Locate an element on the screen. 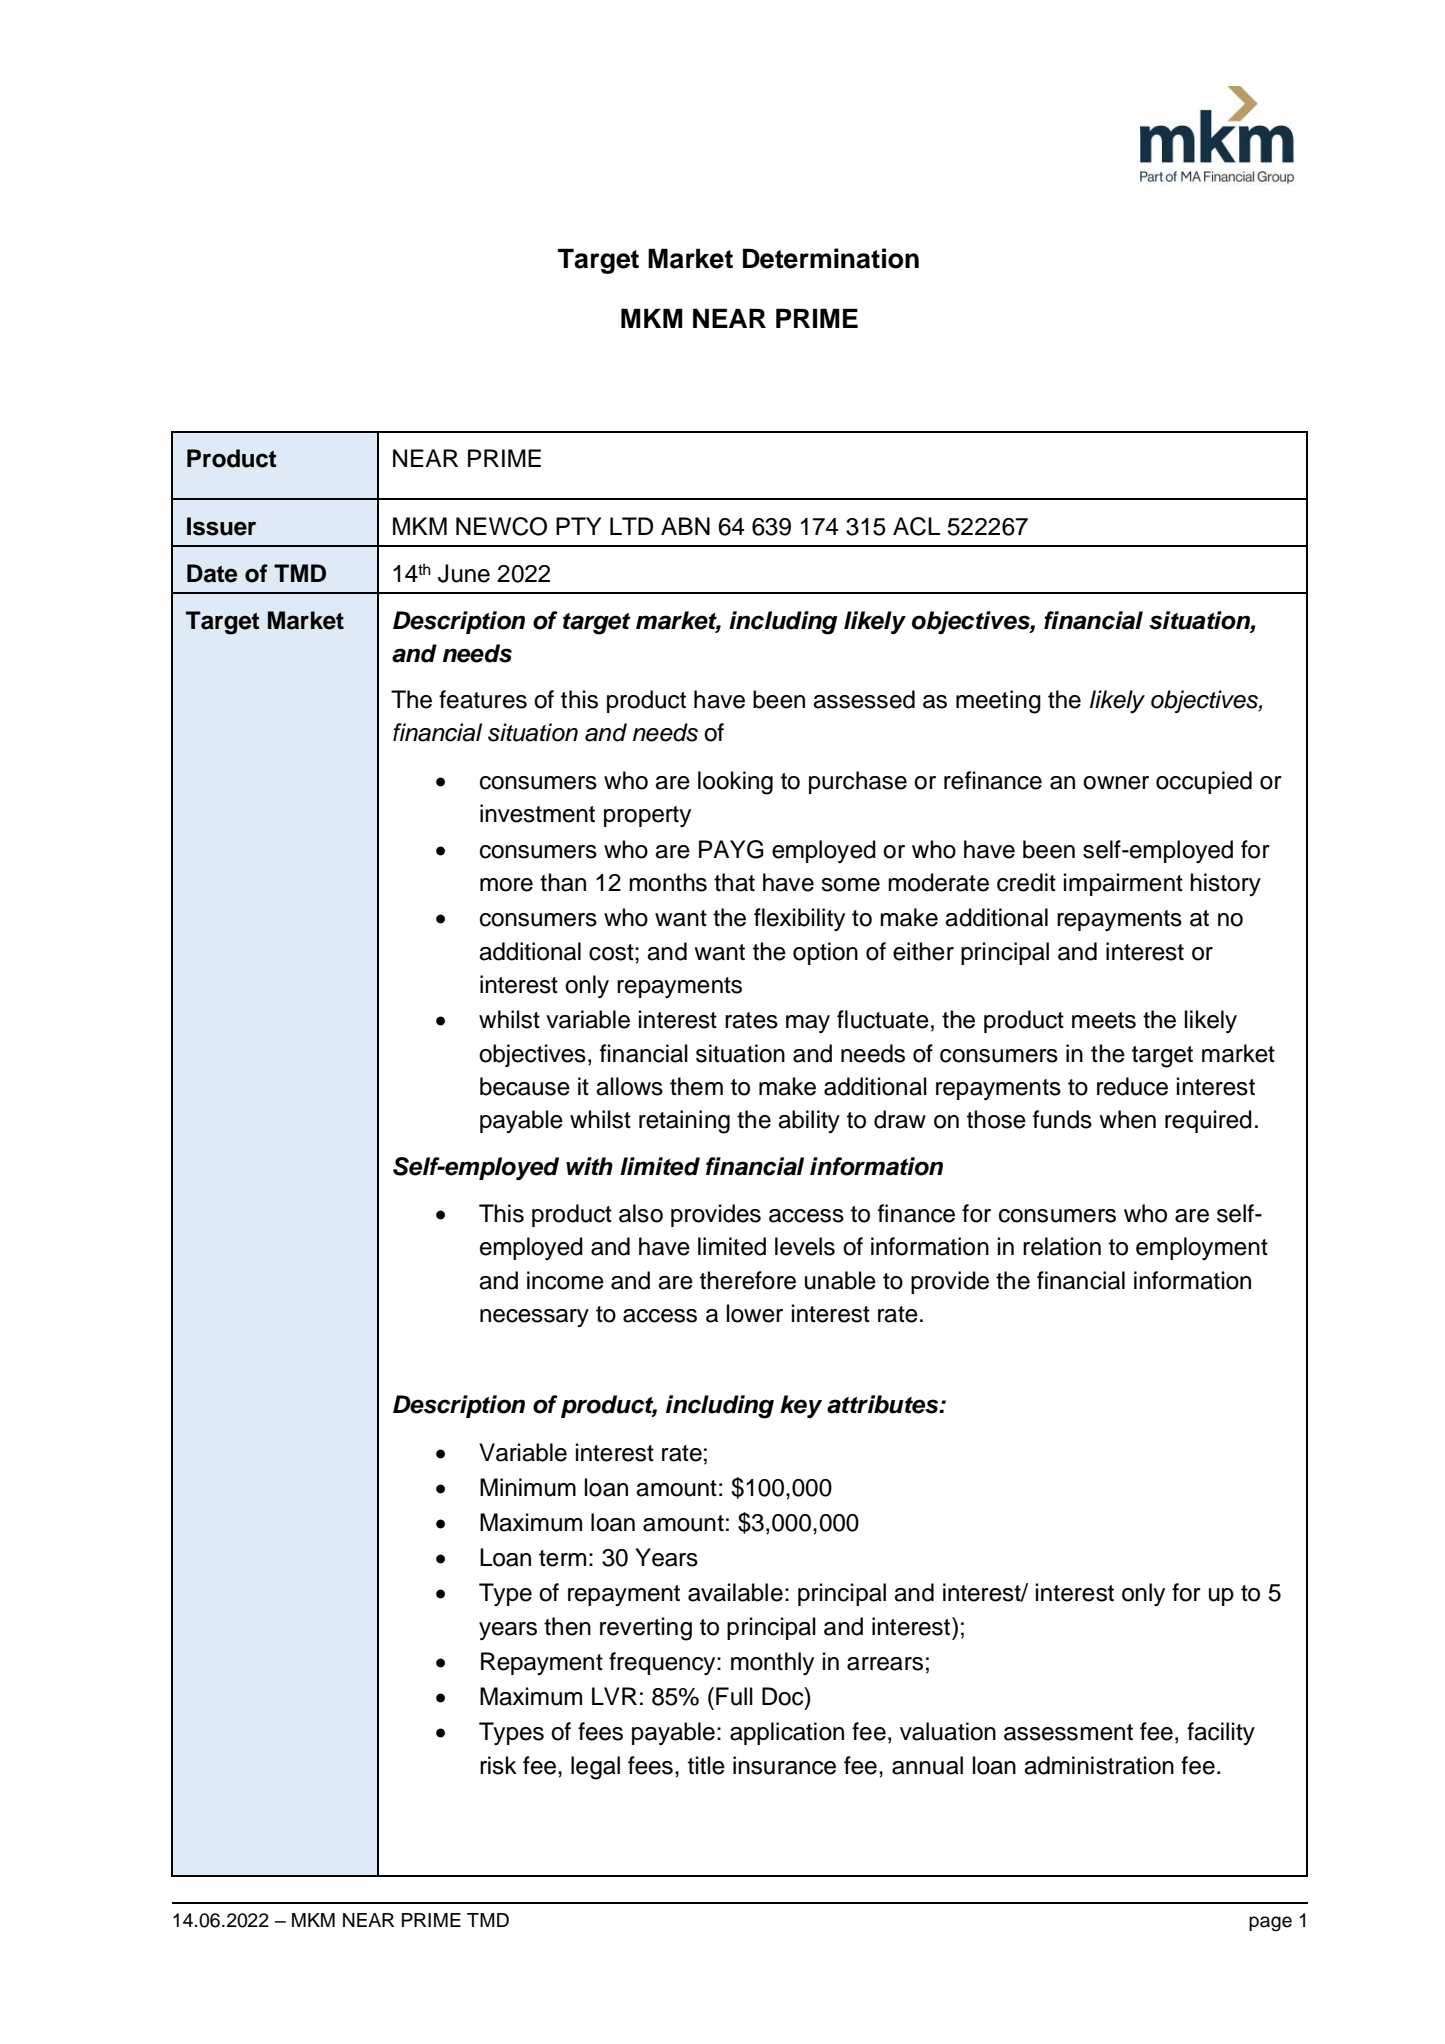  ABN is located at coordinates (685, 526).
